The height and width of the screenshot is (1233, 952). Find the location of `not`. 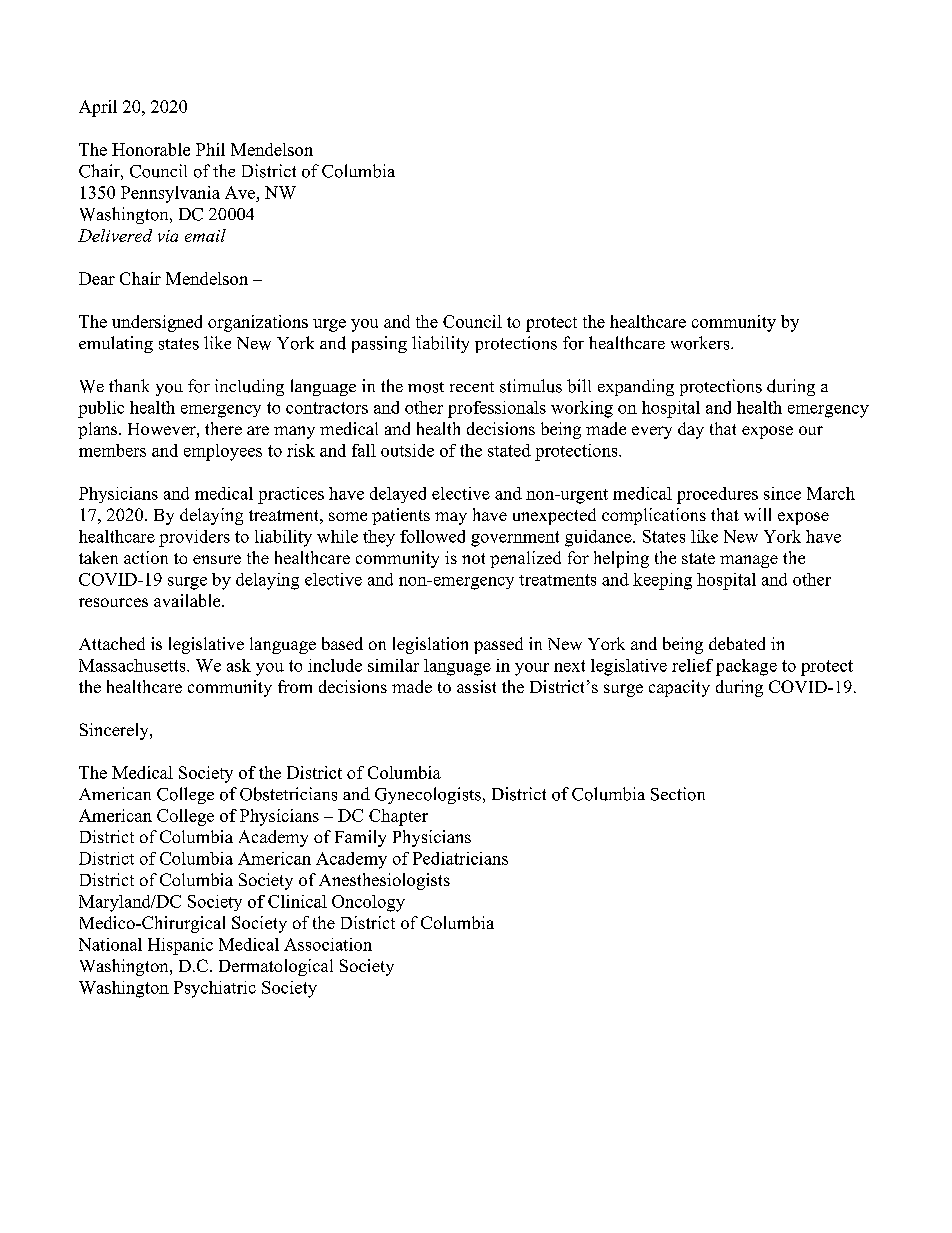

not is located at coordinates (473, 558).
